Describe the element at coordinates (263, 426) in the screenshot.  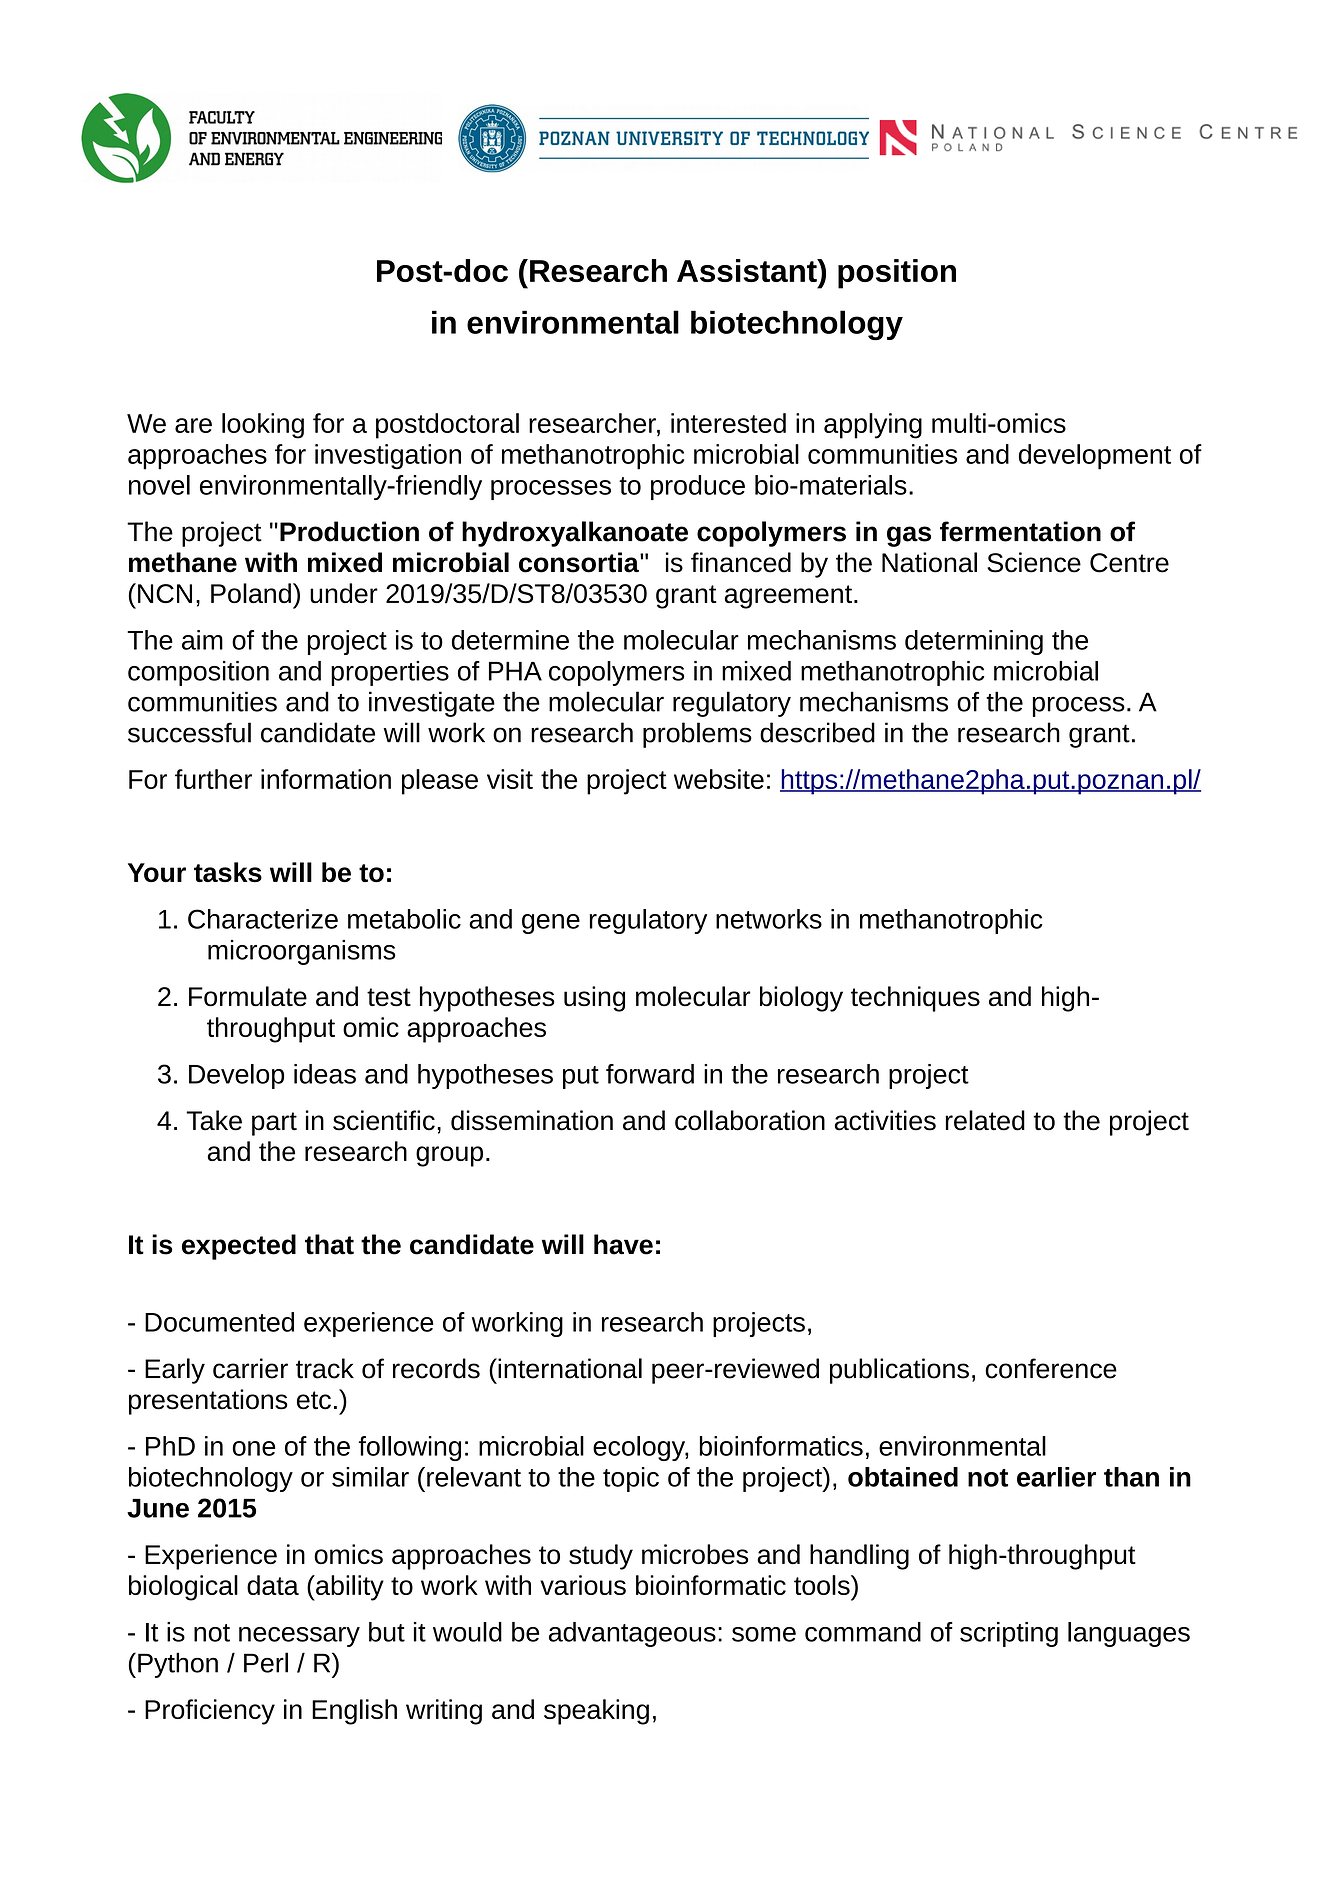
I see `looking` at that location.
